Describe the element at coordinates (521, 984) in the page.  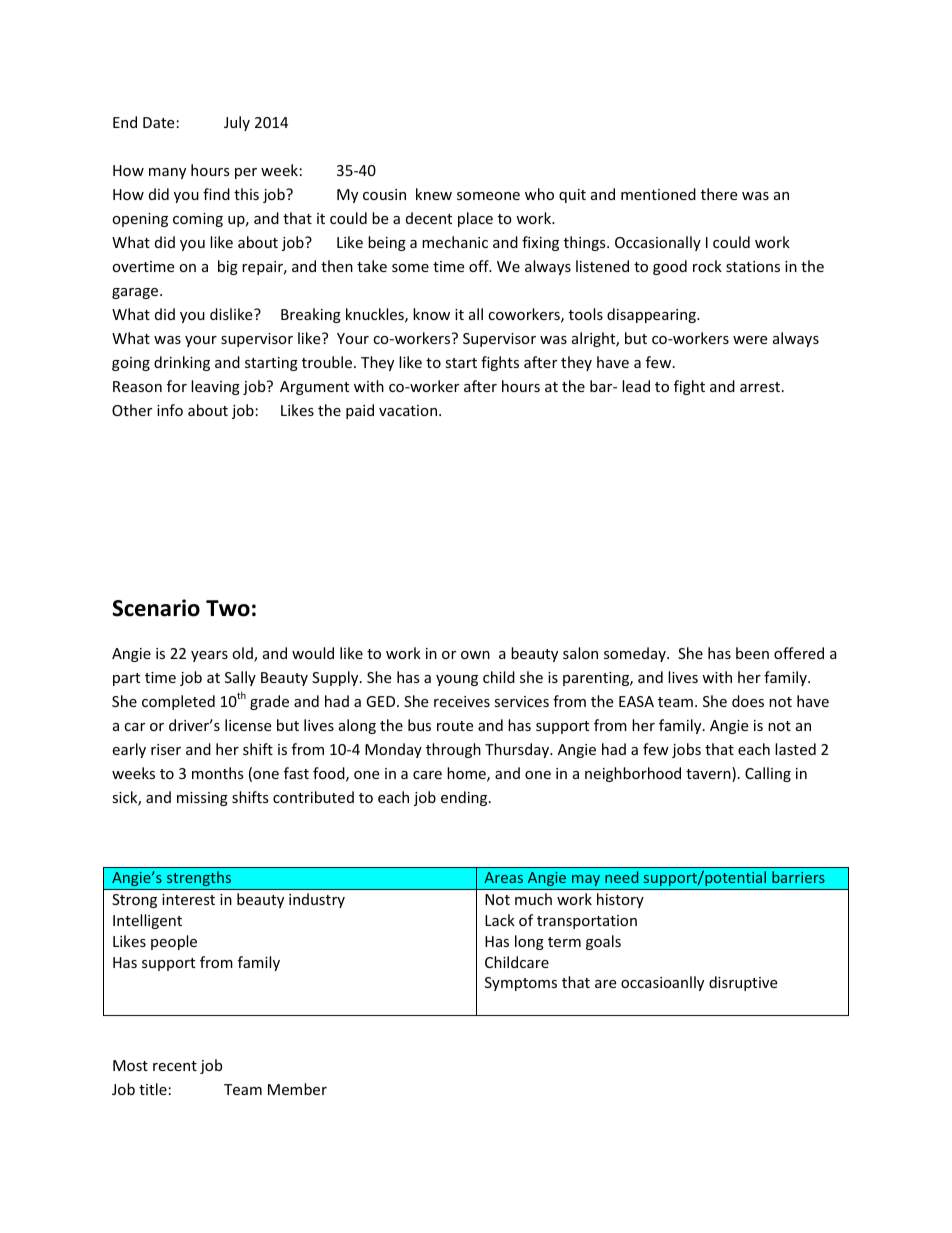
I see `Symptoms` at that location.
